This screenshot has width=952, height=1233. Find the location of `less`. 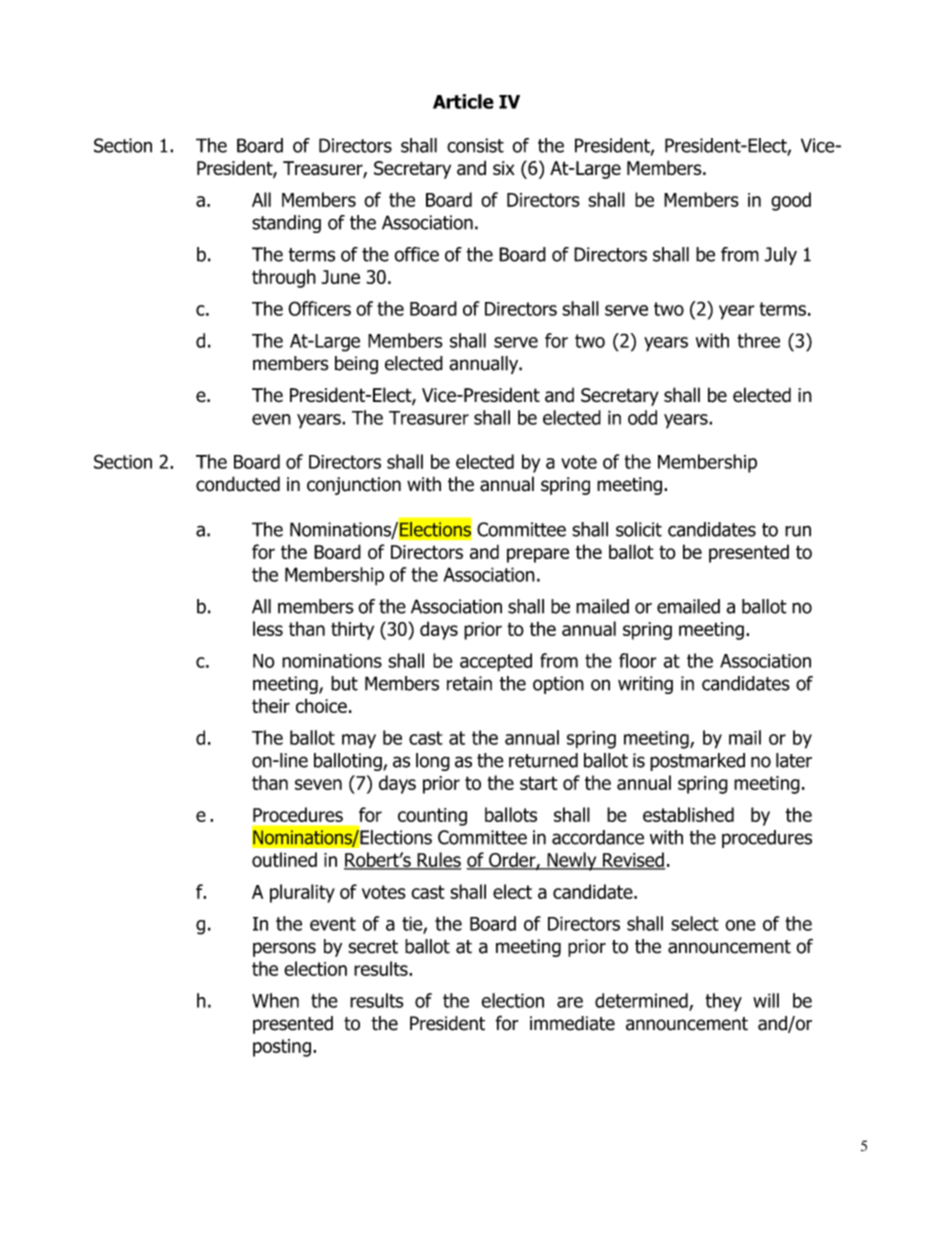

less is located at coordinates (268, 628).
